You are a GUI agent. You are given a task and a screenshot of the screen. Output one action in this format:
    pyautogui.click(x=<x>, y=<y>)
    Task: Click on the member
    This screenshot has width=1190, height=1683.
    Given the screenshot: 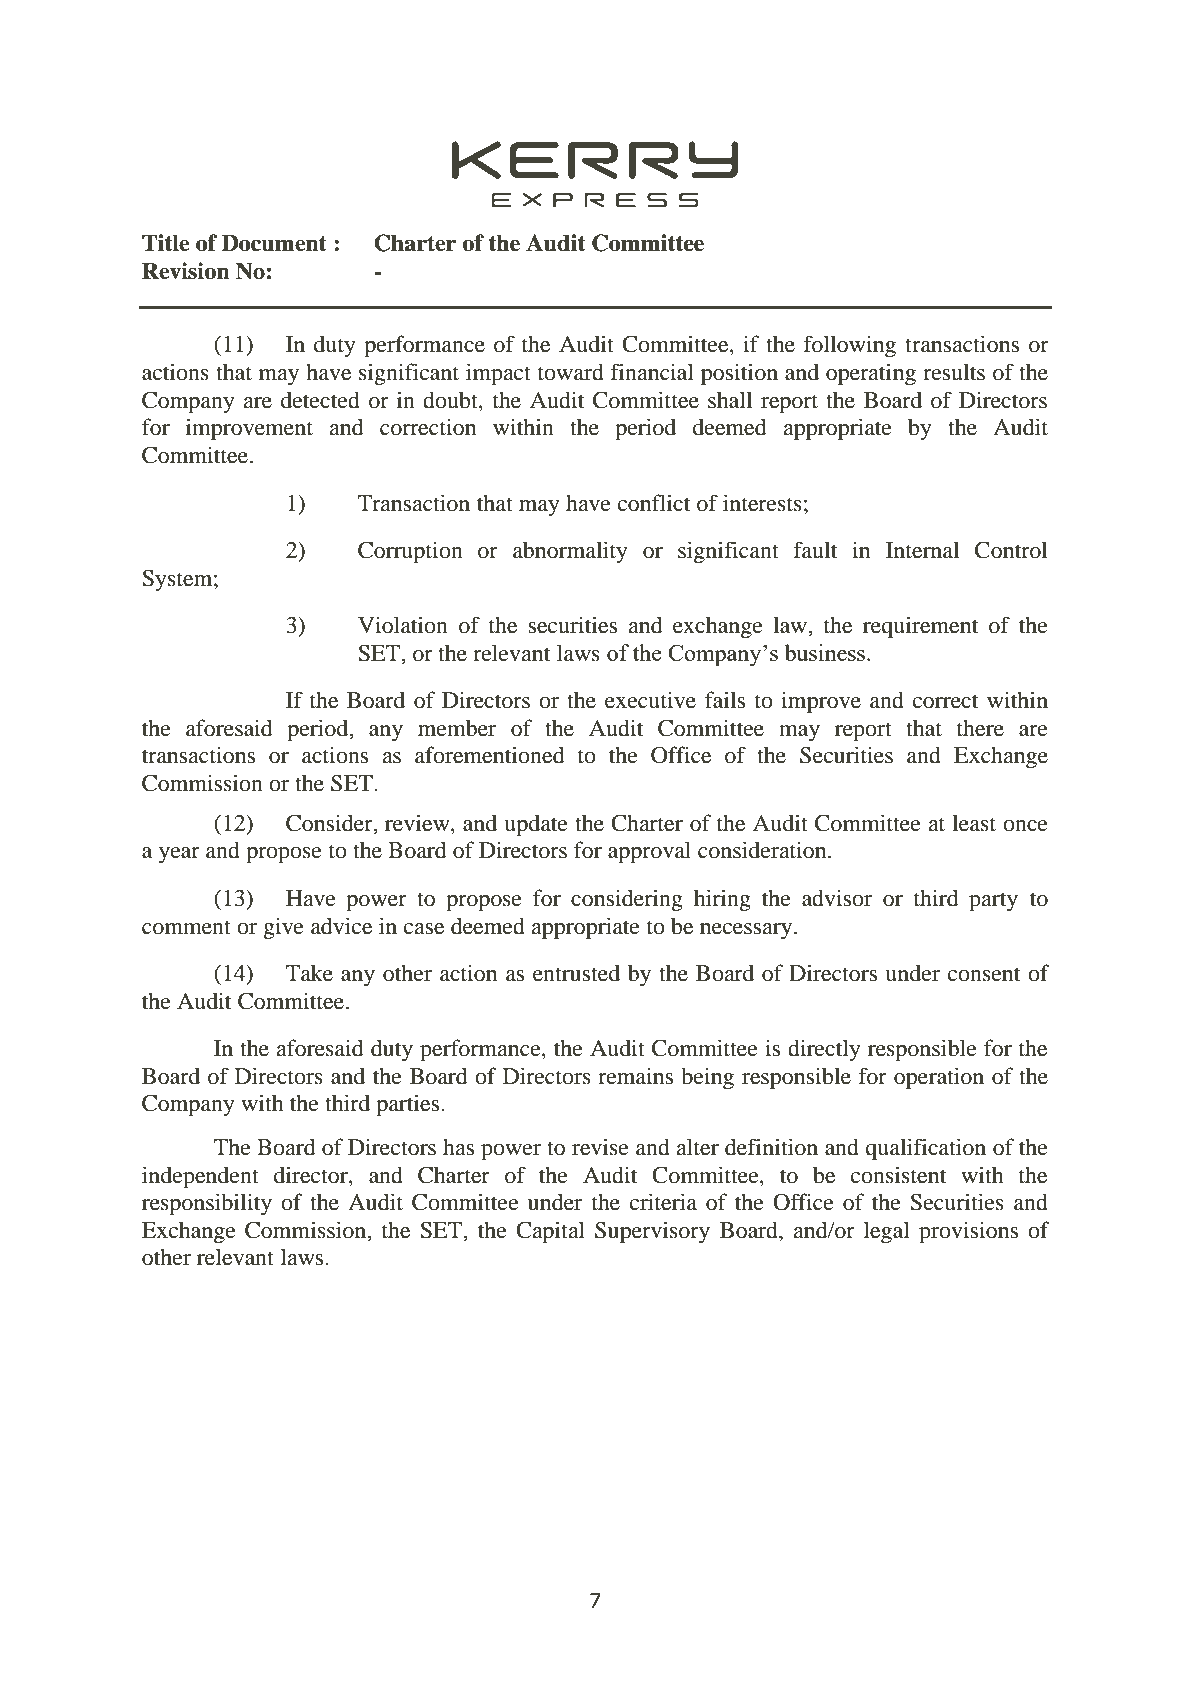 What is the action you would take?
    pyautogui.click(x=457, y=728)
